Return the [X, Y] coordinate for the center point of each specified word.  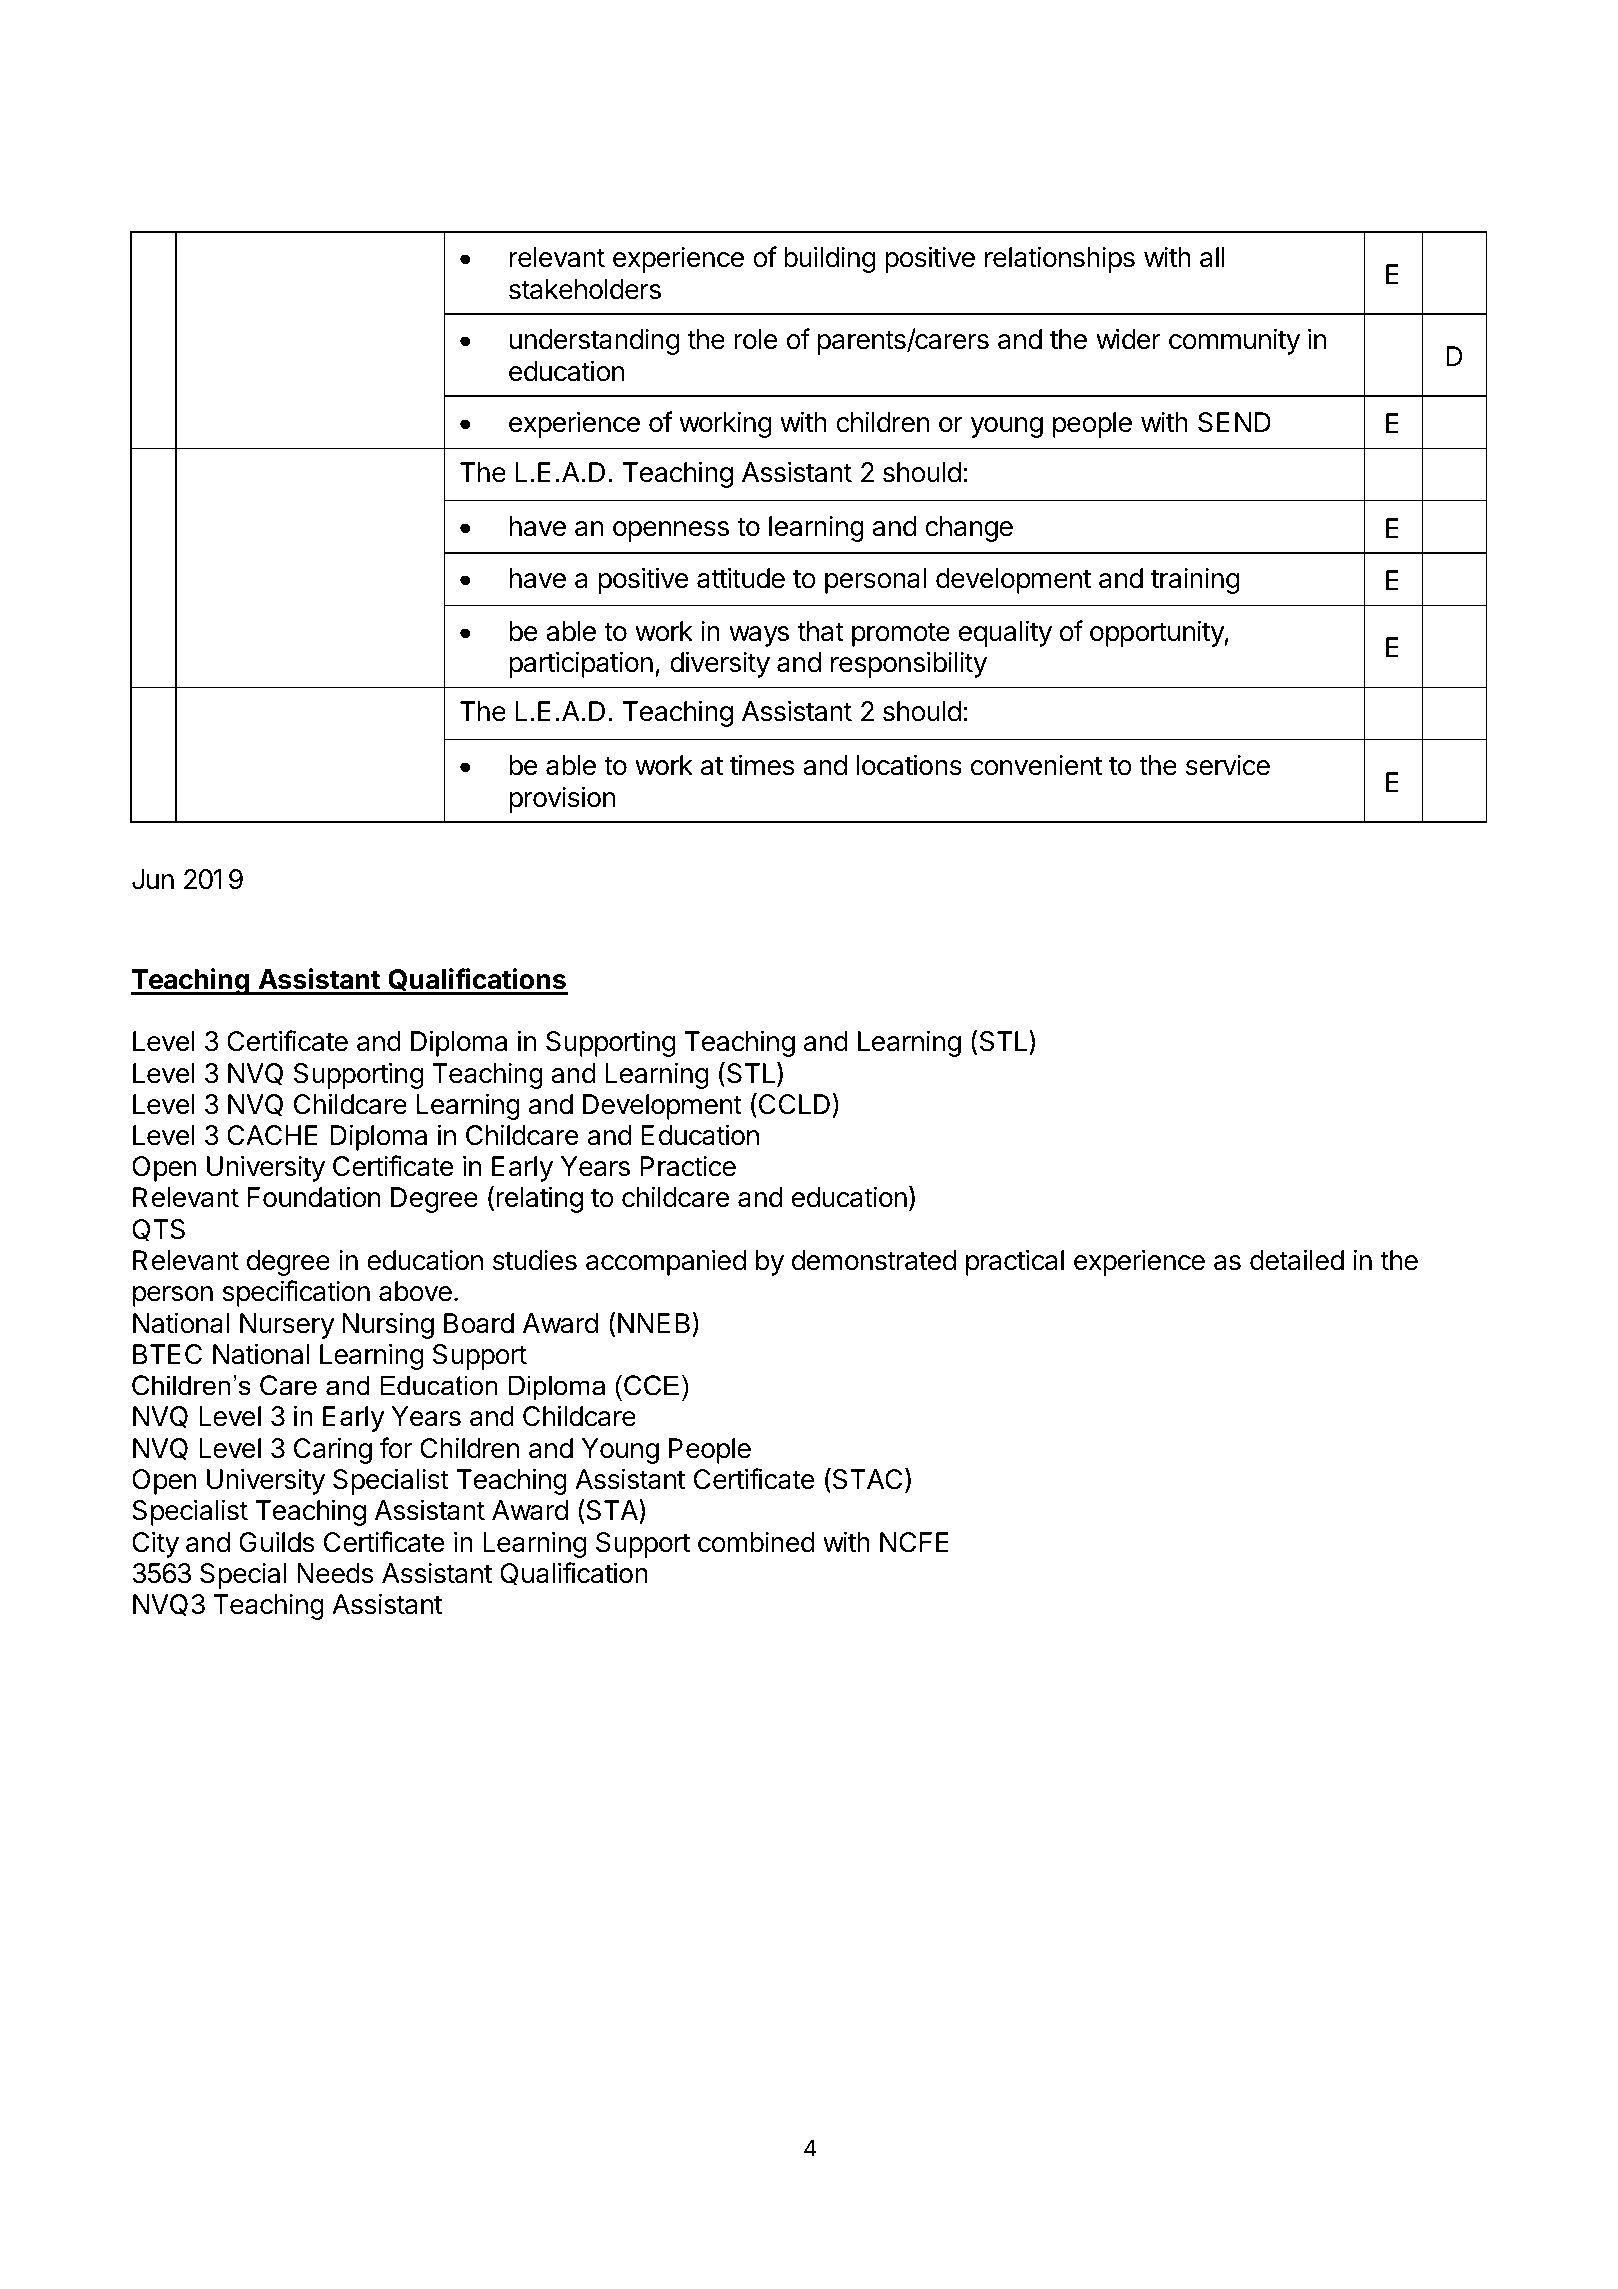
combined [756, 1542]
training [1195, 581]
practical [1015, 1262]
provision [562, 799]
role [756, 339]
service [1228, 765]
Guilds [276, 1542]
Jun [153, 879]
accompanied [666, 1262]
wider [1128, 339]
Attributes [254, 509]
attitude [741, 578]
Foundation [314, 1197]
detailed [1297, 1260]
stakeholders [585, 289]
